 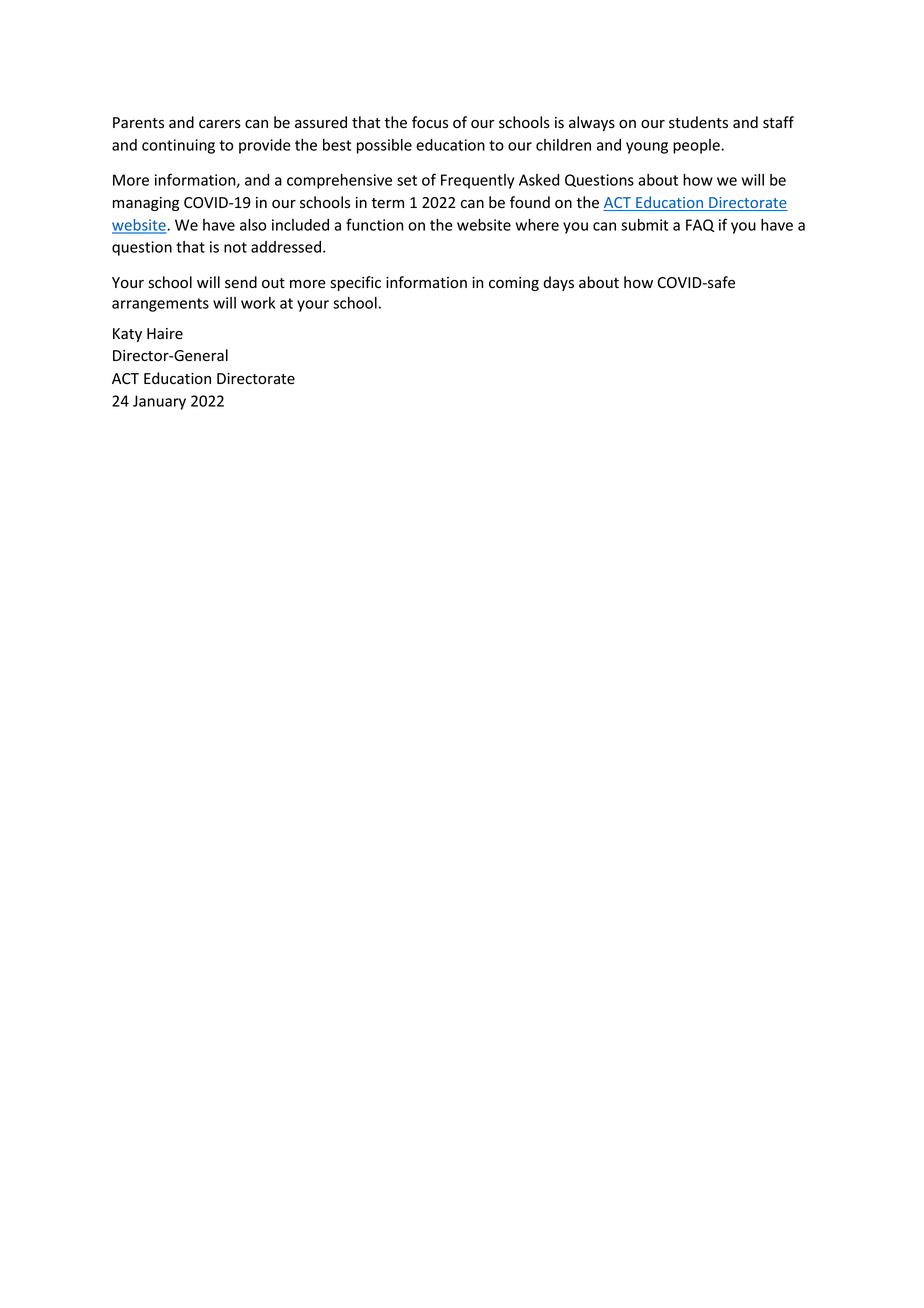 I want to click on focus, so click(x=430, y=122).
